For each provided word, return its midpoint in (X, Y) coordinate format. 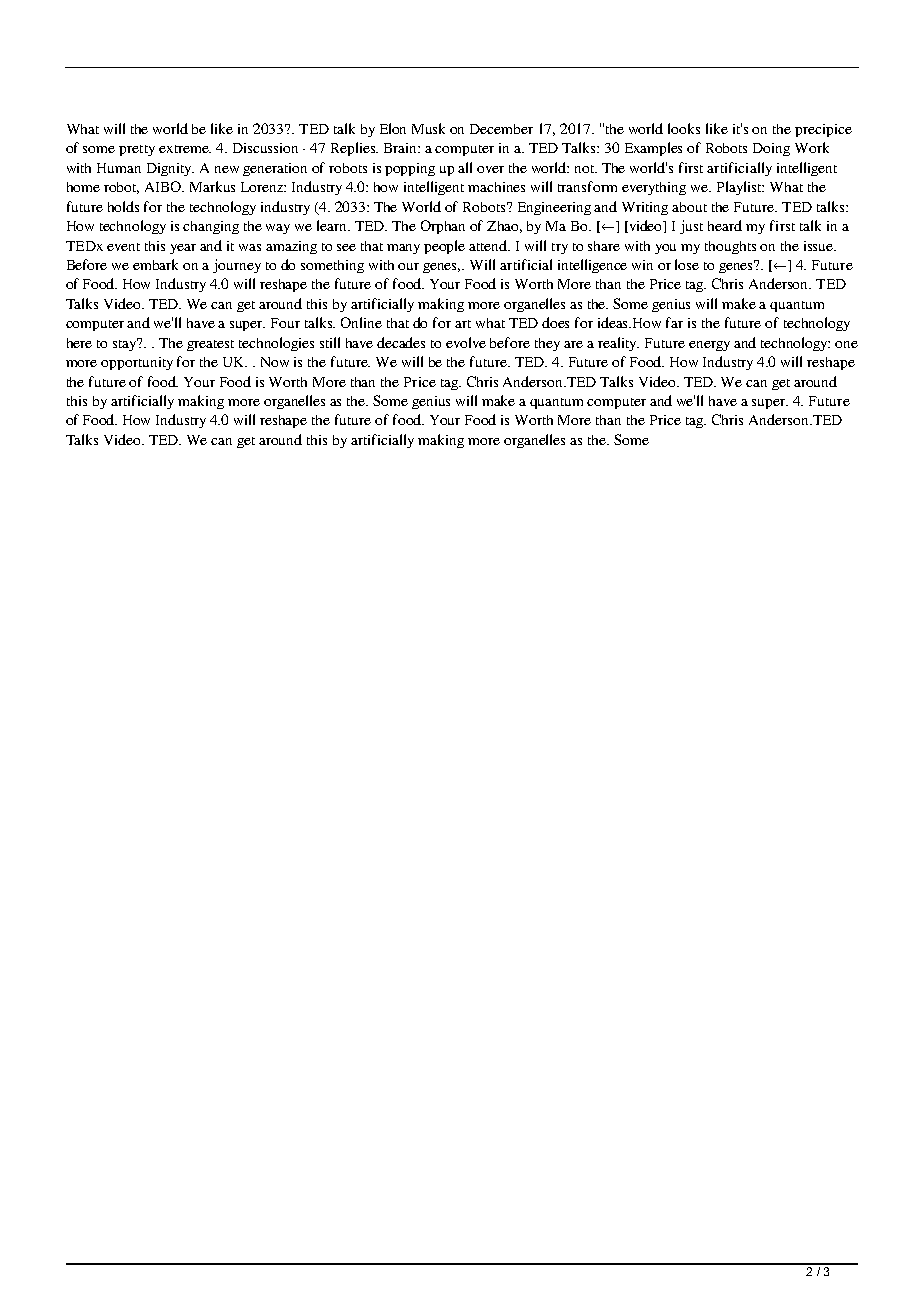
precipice (823, 130)
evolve (466, 342)
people (444, 247)
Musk (428, 128)
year (183, 249)
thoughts (730, 247)
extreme (185, 149)
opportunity (137, 363)
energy (709, 346)
